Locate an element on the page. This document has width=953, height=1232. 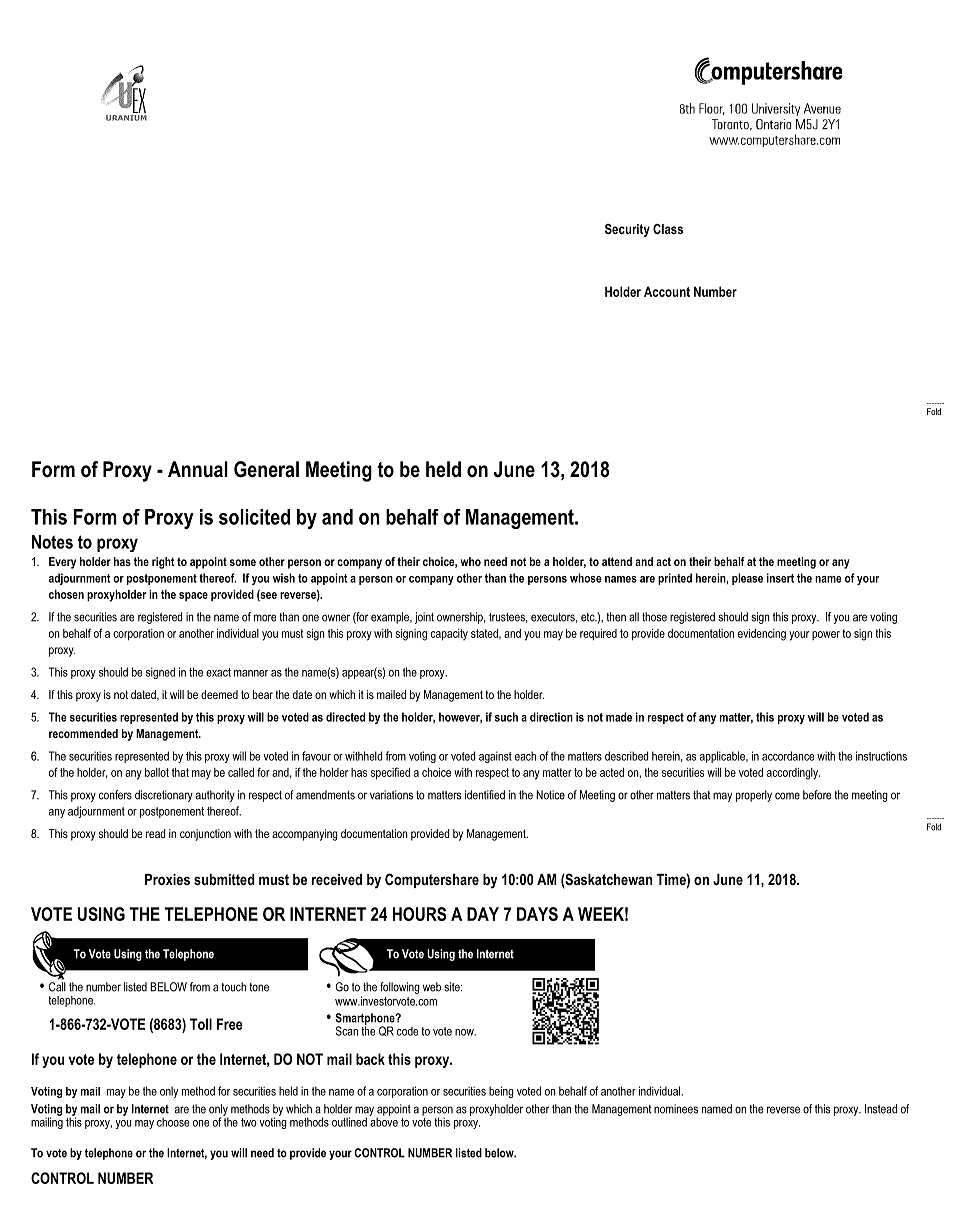
Instead is located at coordinates (881, 1109).
